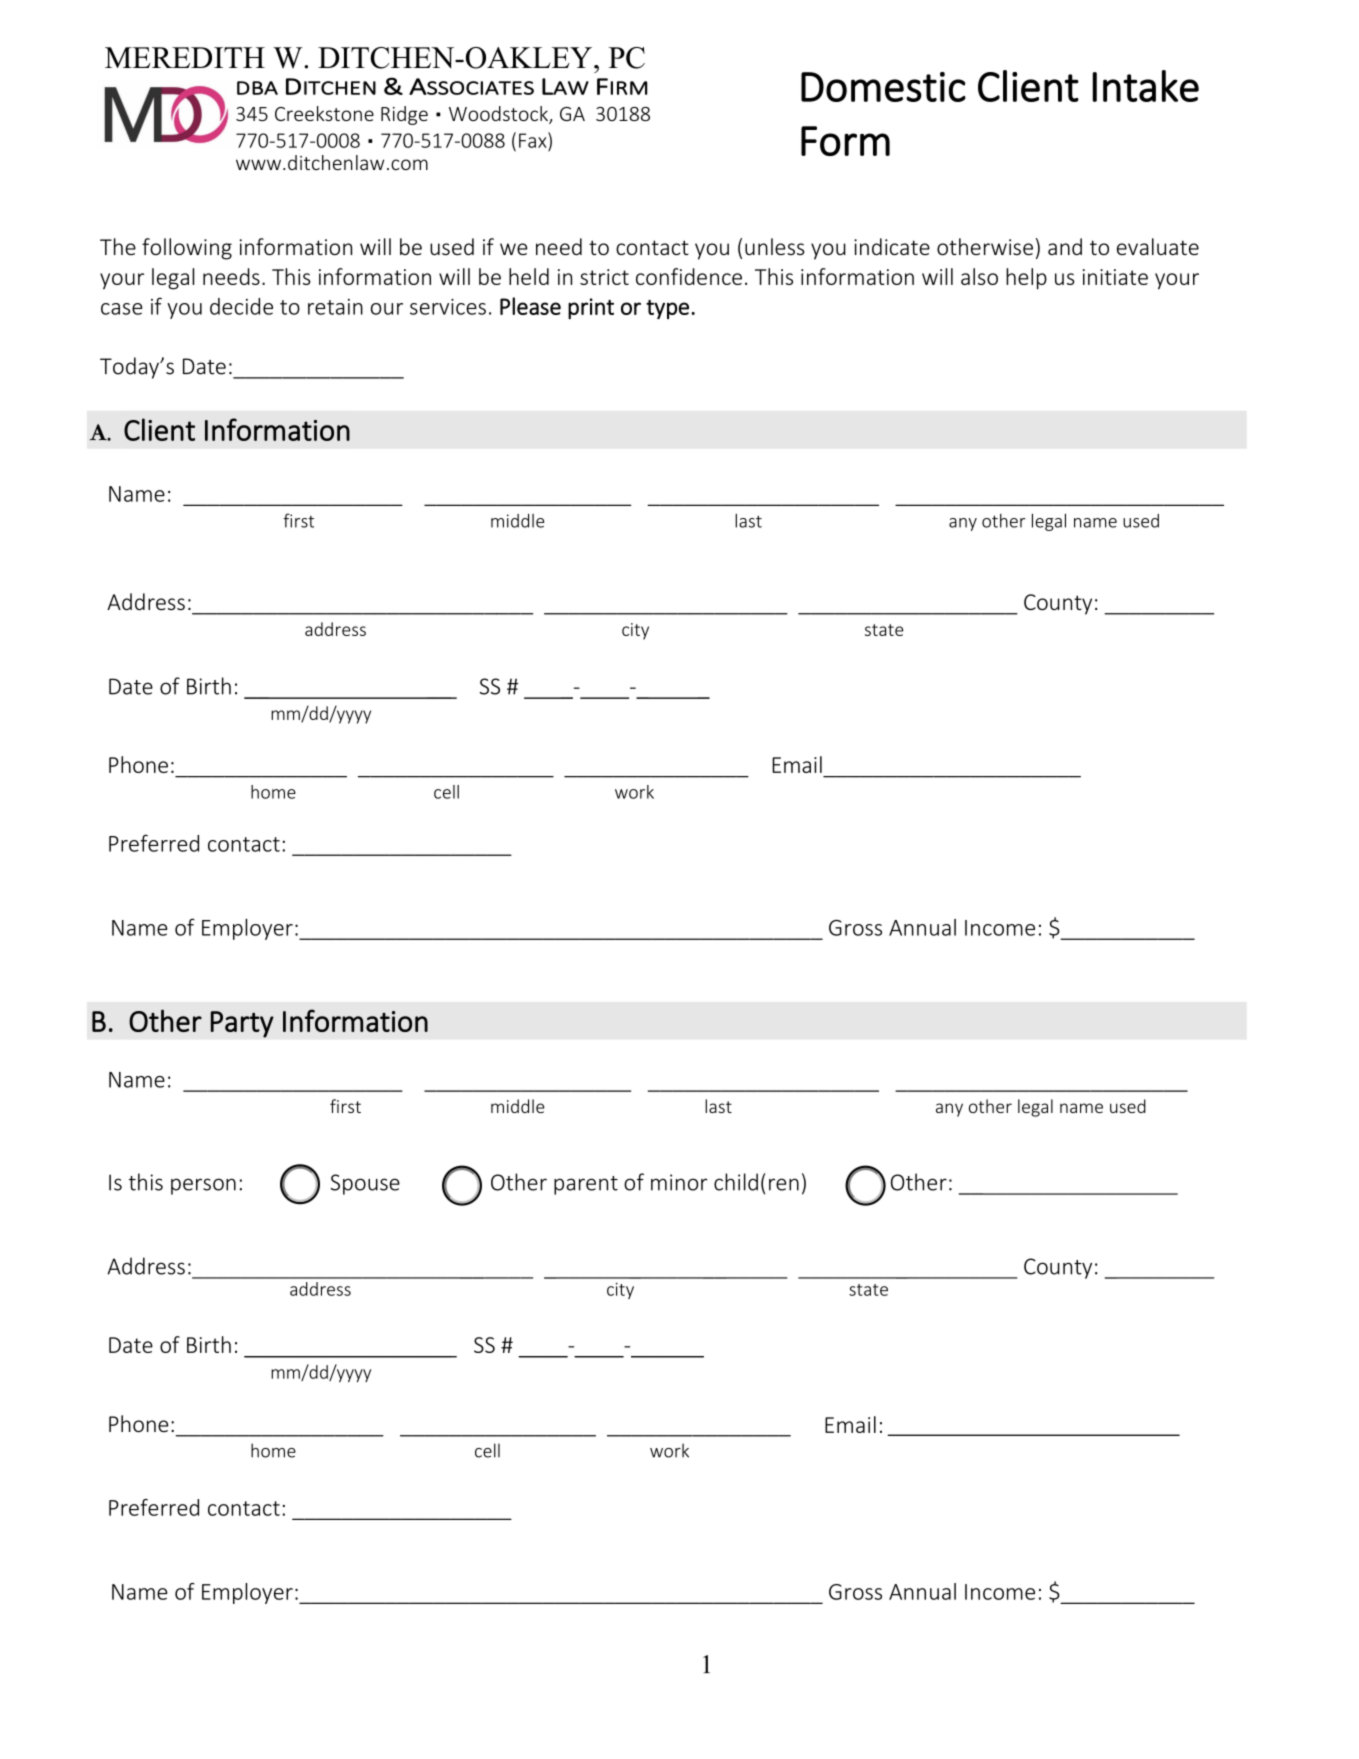 This screenshot has height=1759, width=1359. I want to click on type, so click(667, 309).
